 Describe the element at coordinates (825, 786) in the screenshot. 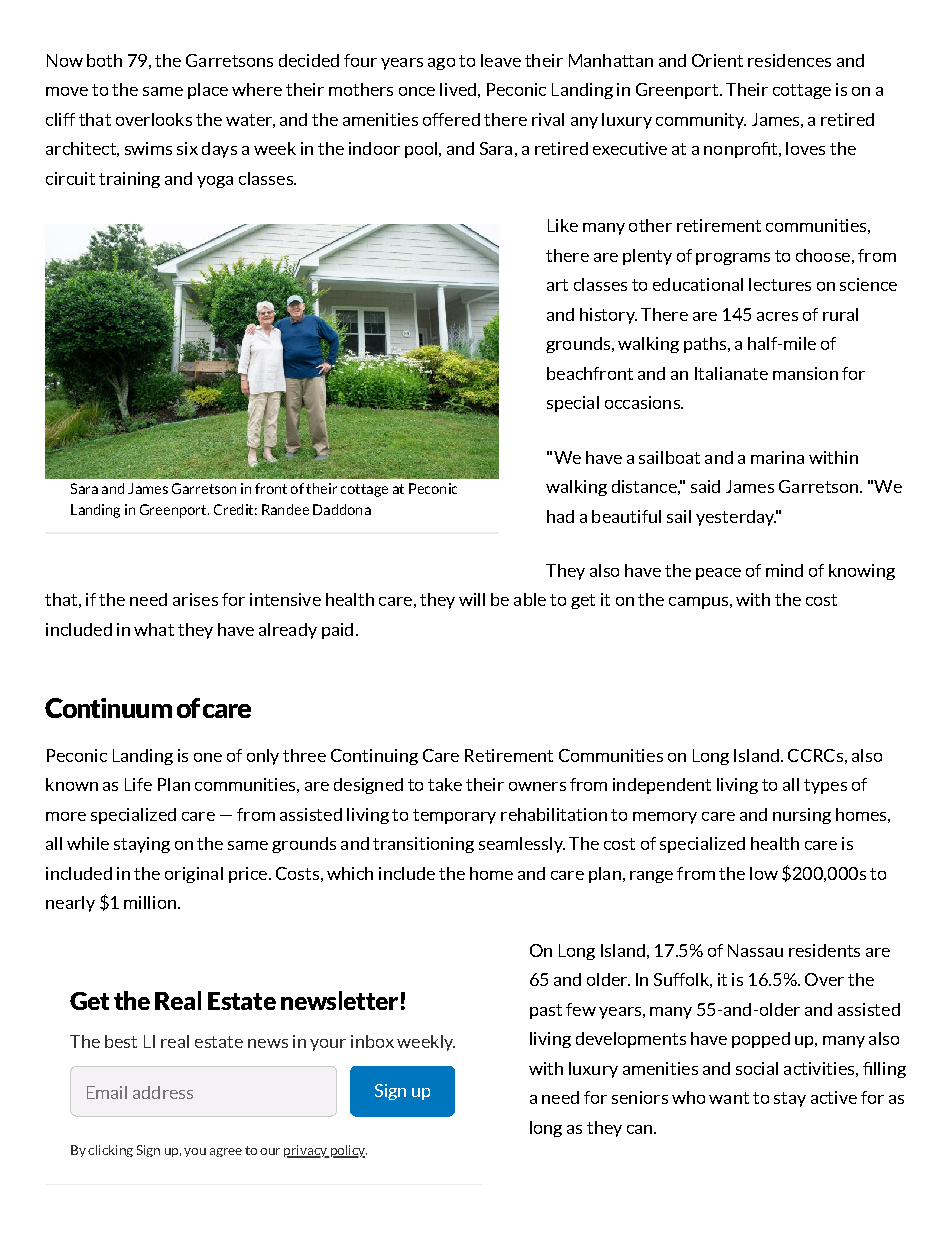

I see `types` at that location.
